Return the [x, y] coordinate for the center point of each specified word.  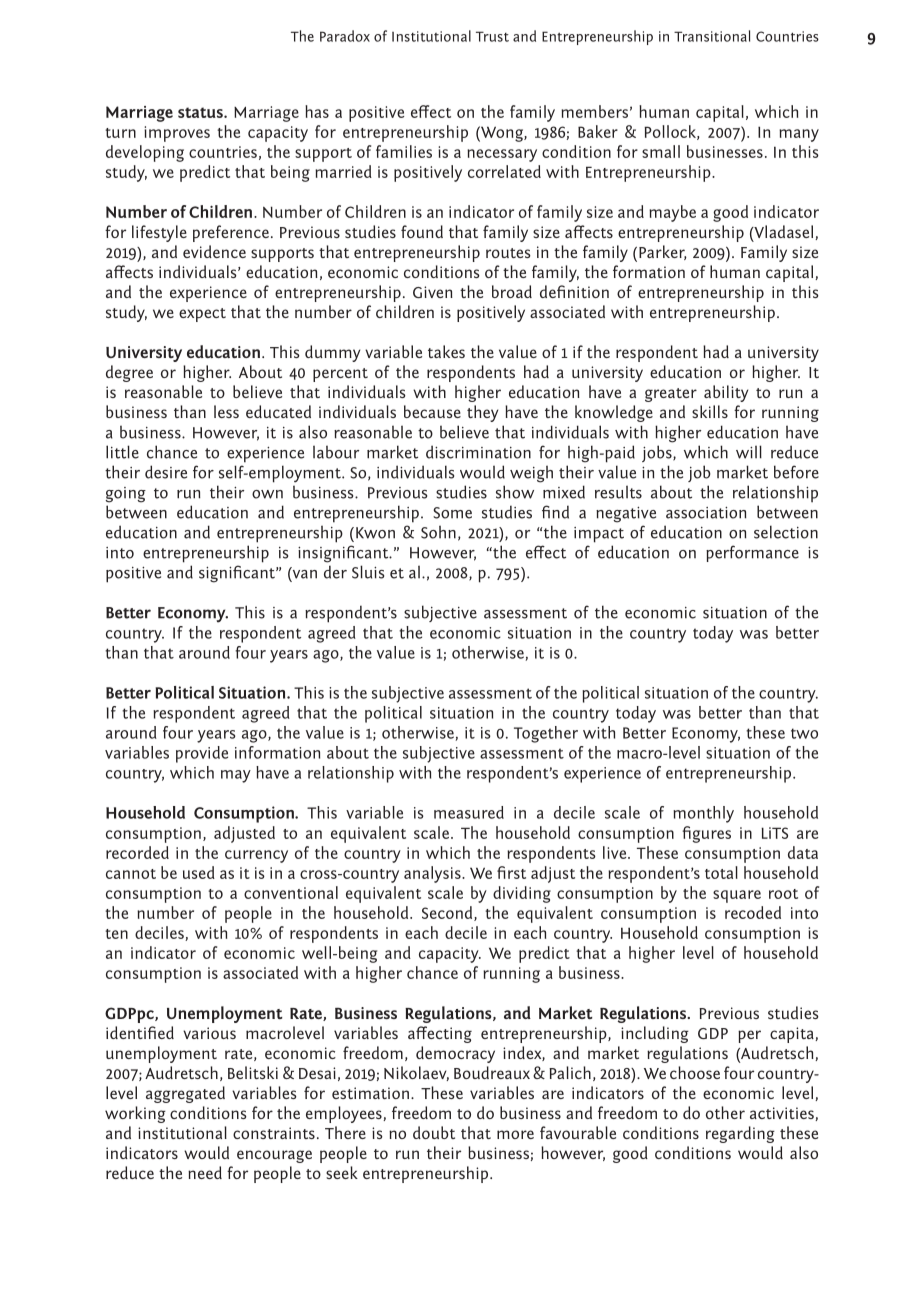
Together [546, 734]
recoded [753, 912]
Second [448, 913]
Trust [492, 36]
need [205, 1172]
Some [452, 513]
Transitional [712, 36]
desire [166, 472]
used [199, 872]
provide [202, 754]
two [804, 733]
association [706, 513]
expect [202, 315]
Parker [663, 252]
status [201, 112]
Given [433, 292]
